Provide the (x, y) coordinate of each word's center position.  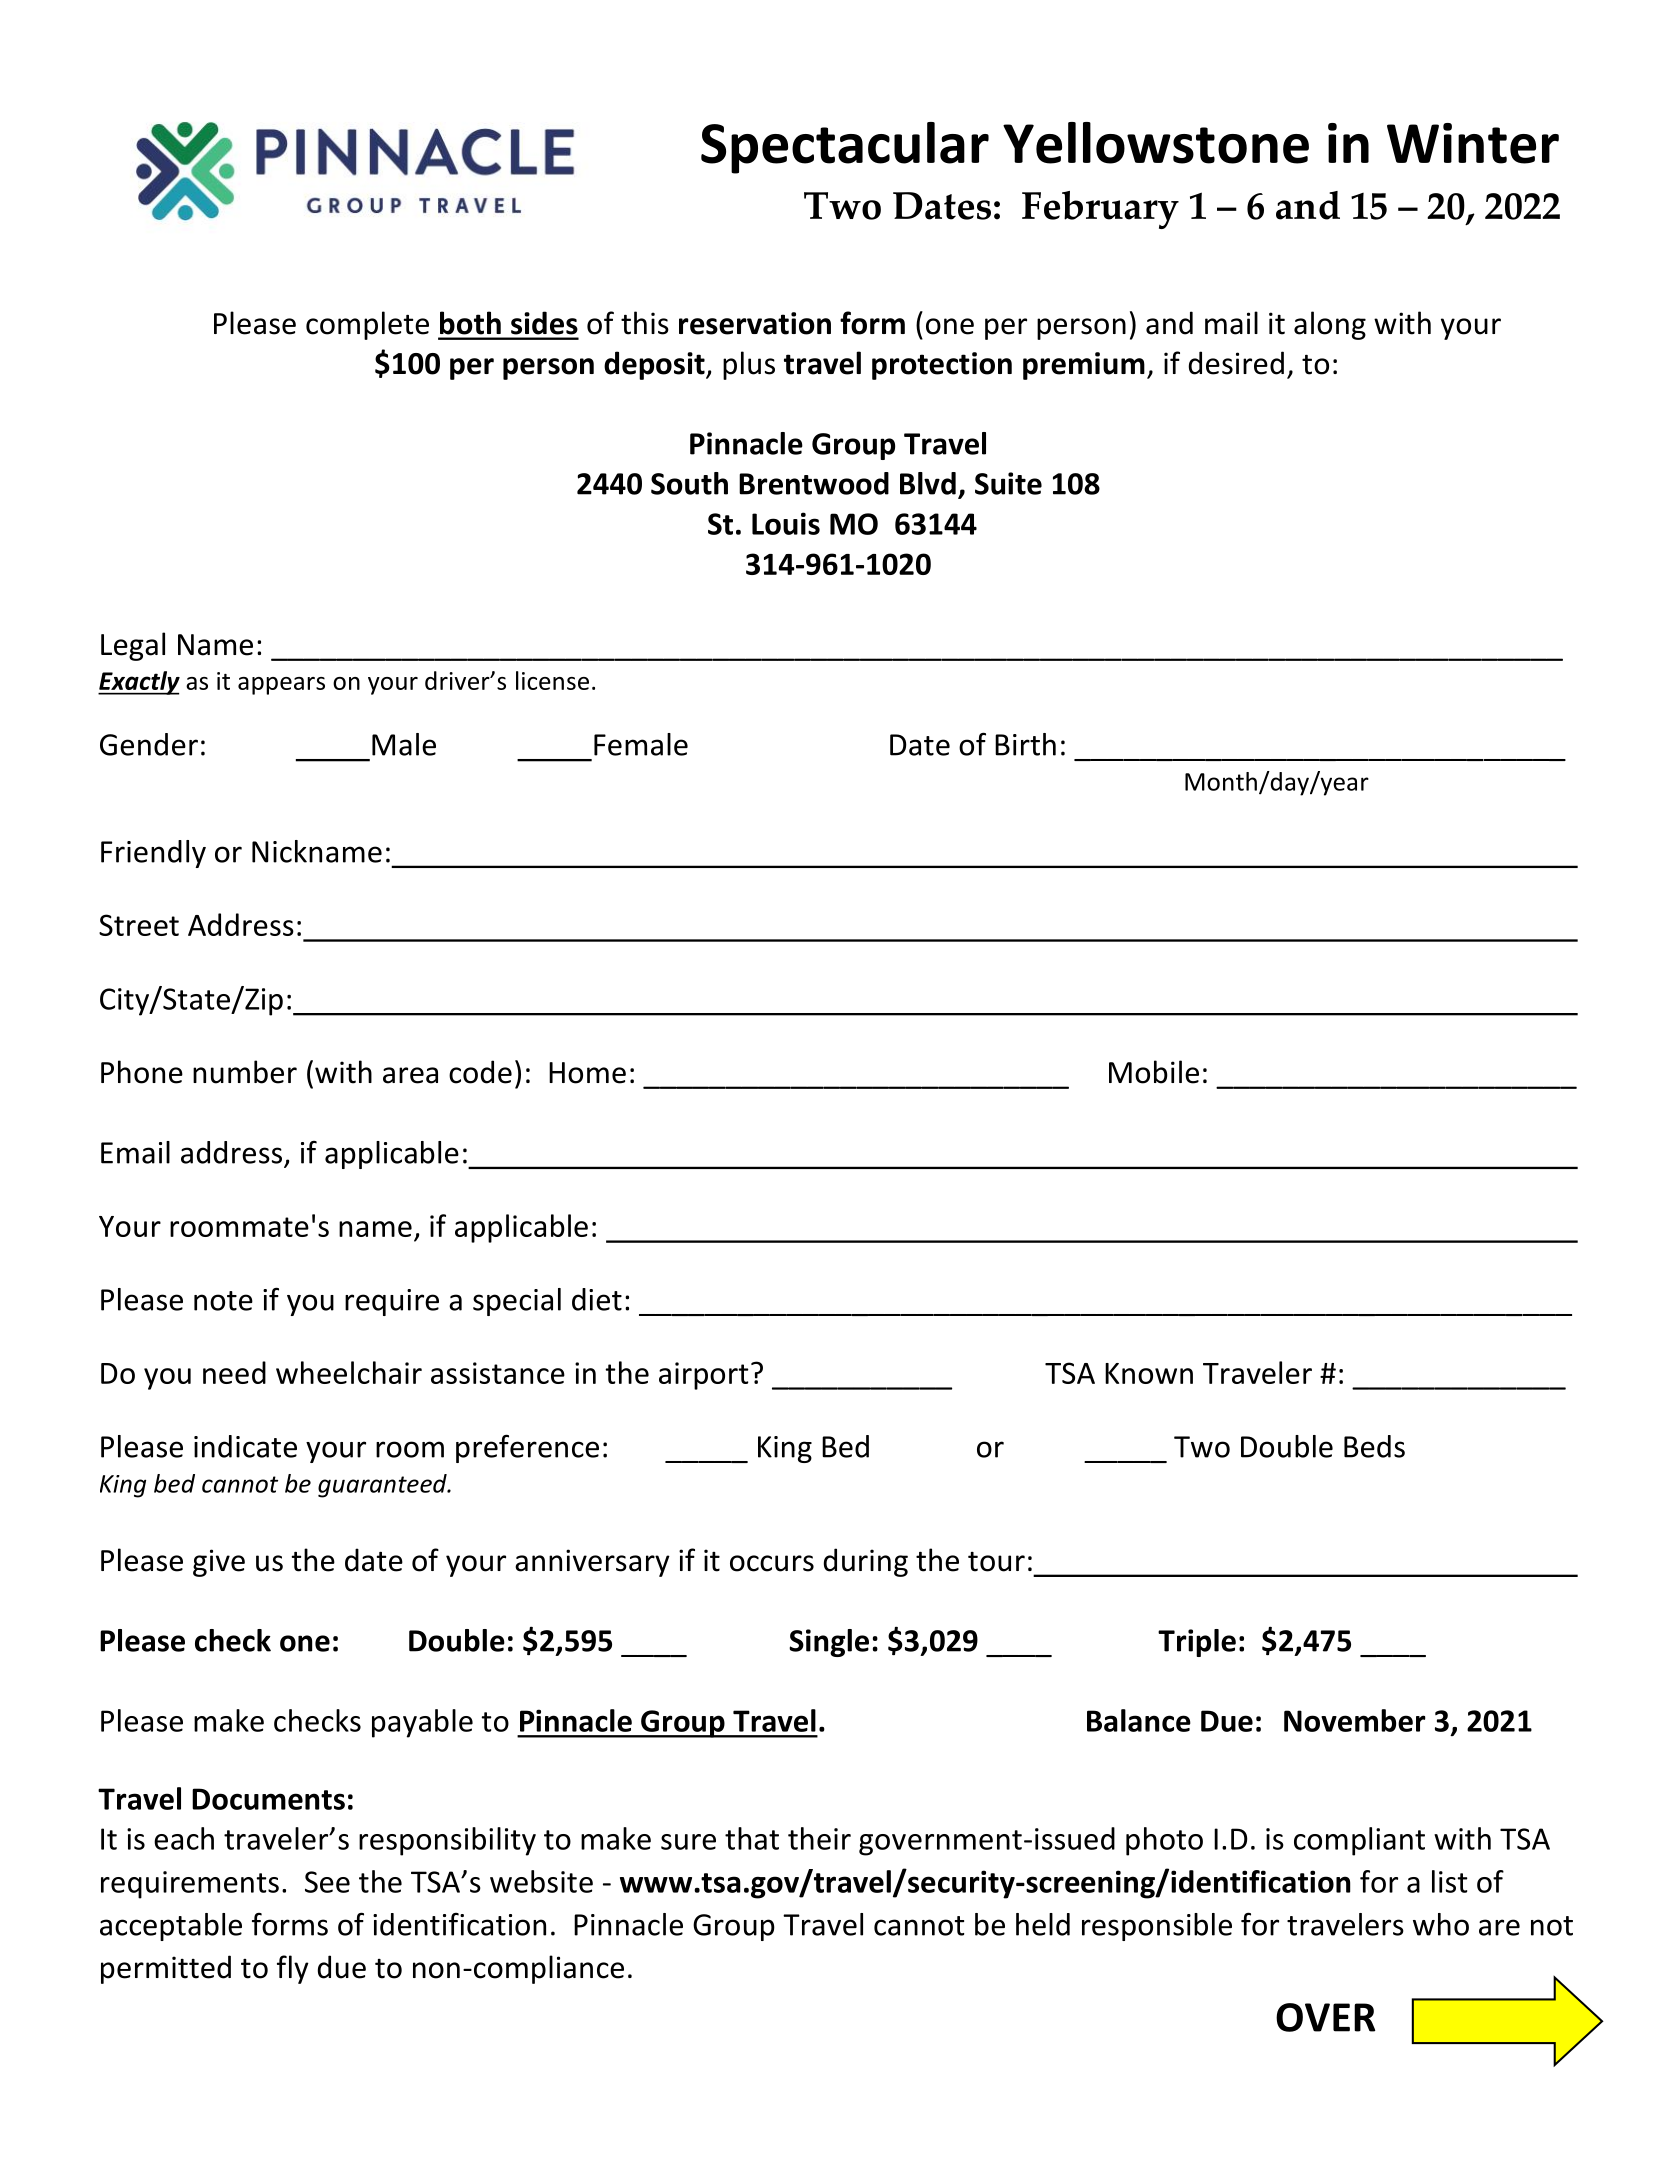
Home (587, 1073)
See (327, 1882)
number (245, 1072)
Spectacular (845, 148)
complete (367, 325)
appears (281, 686)
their (819, 1838)
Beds (1374, 1446)
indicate (245, 1446)
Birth (1025, 744)
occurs (772, 1563)
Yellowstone (1156, 143)
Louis (786, 523)
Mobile (1154, 1072)
